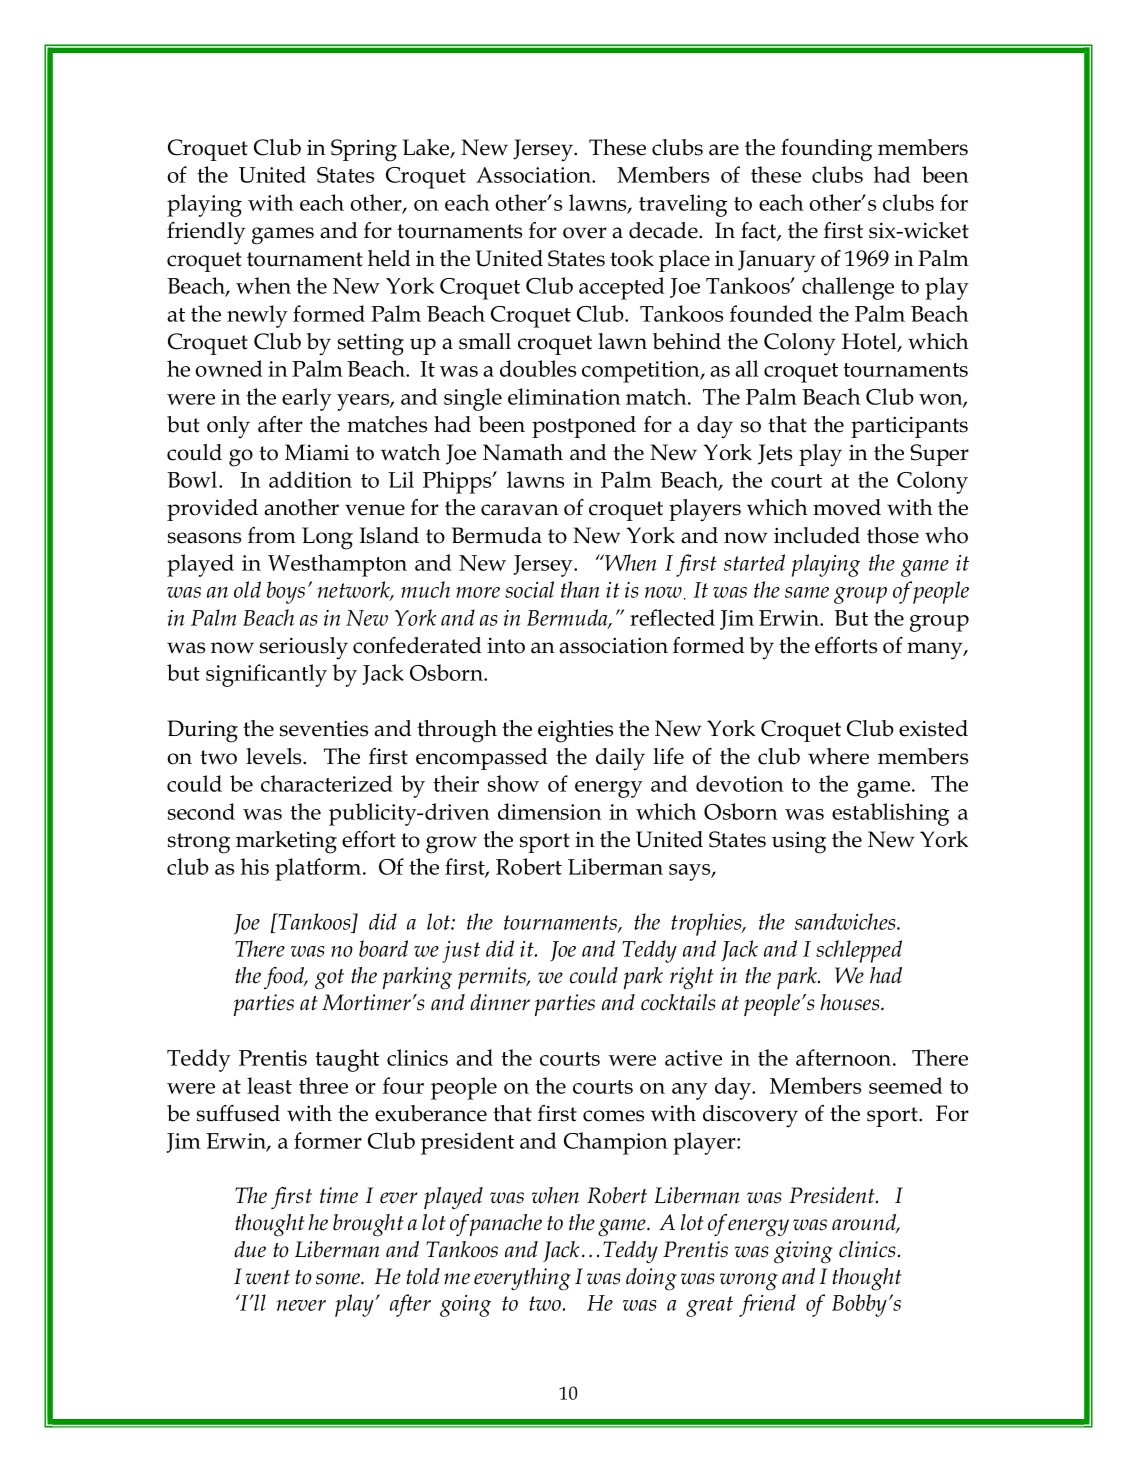 The width and height of the document is (1137, 1472). I want to click on establishing, so click(890, 814).
